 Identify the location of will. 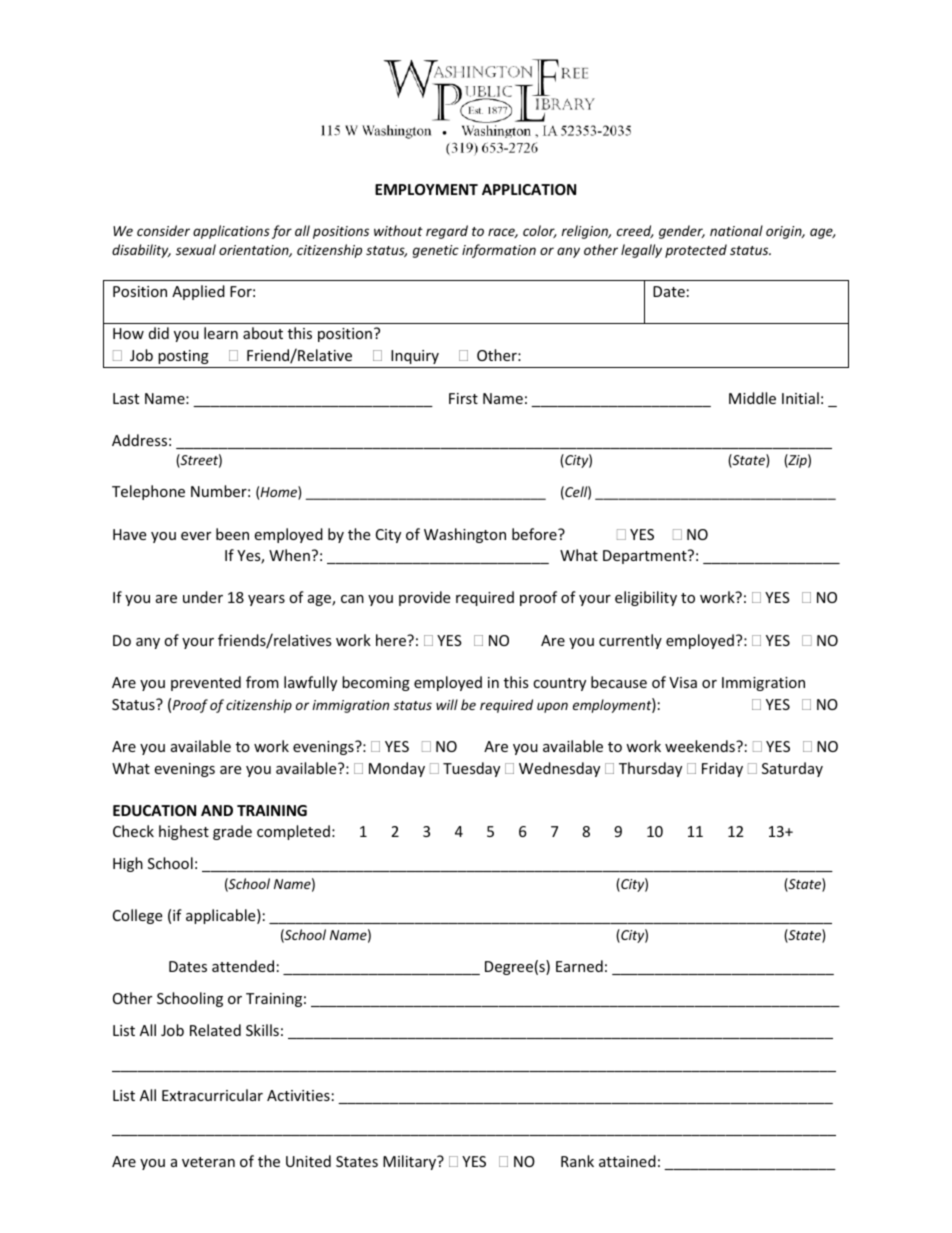
(447, 704).
